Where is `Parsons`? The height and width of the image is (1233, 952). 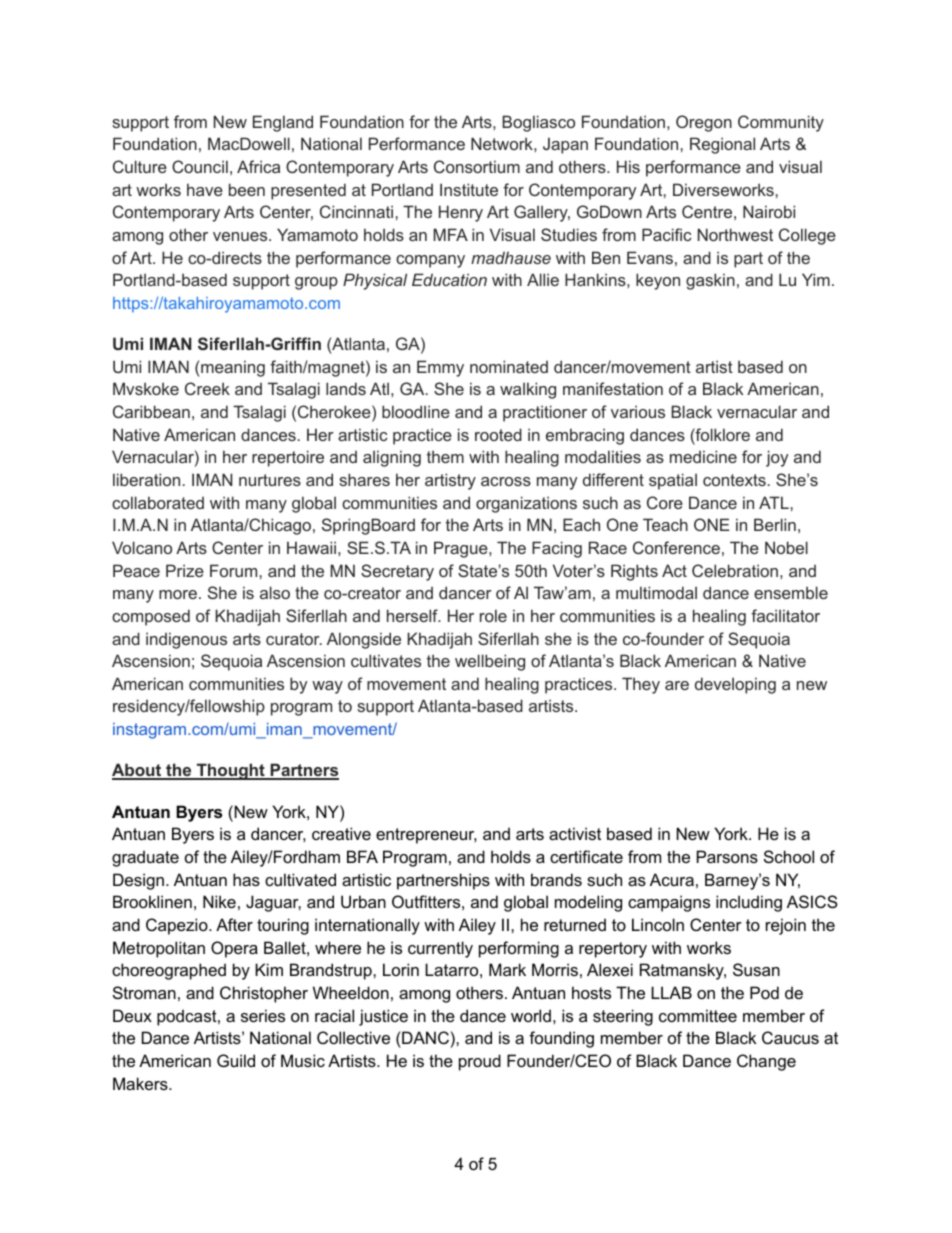
Parsons is located at coordinates (727, 856).
